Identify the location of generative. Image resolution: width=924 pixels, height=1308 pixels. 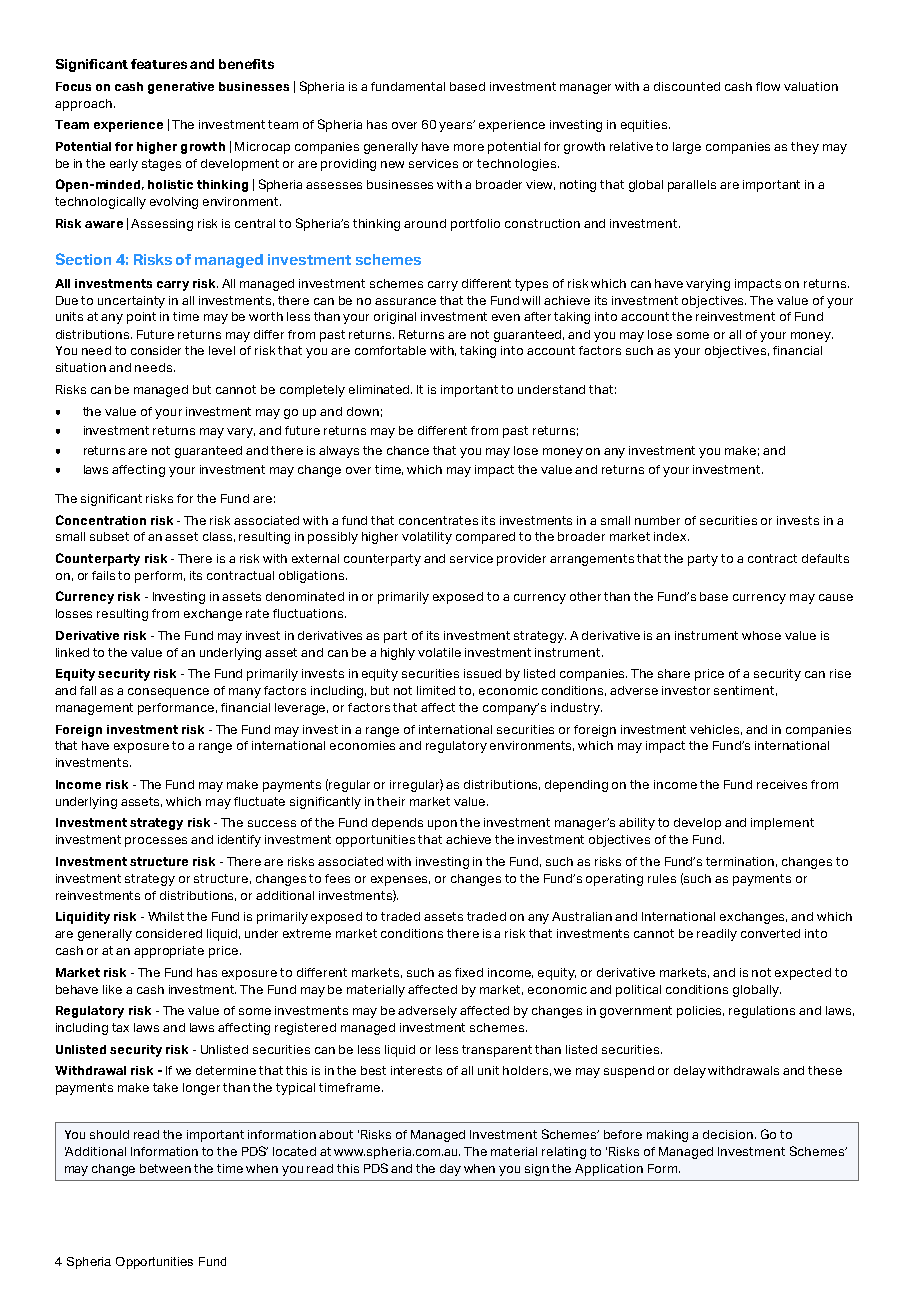
(181, 88).
